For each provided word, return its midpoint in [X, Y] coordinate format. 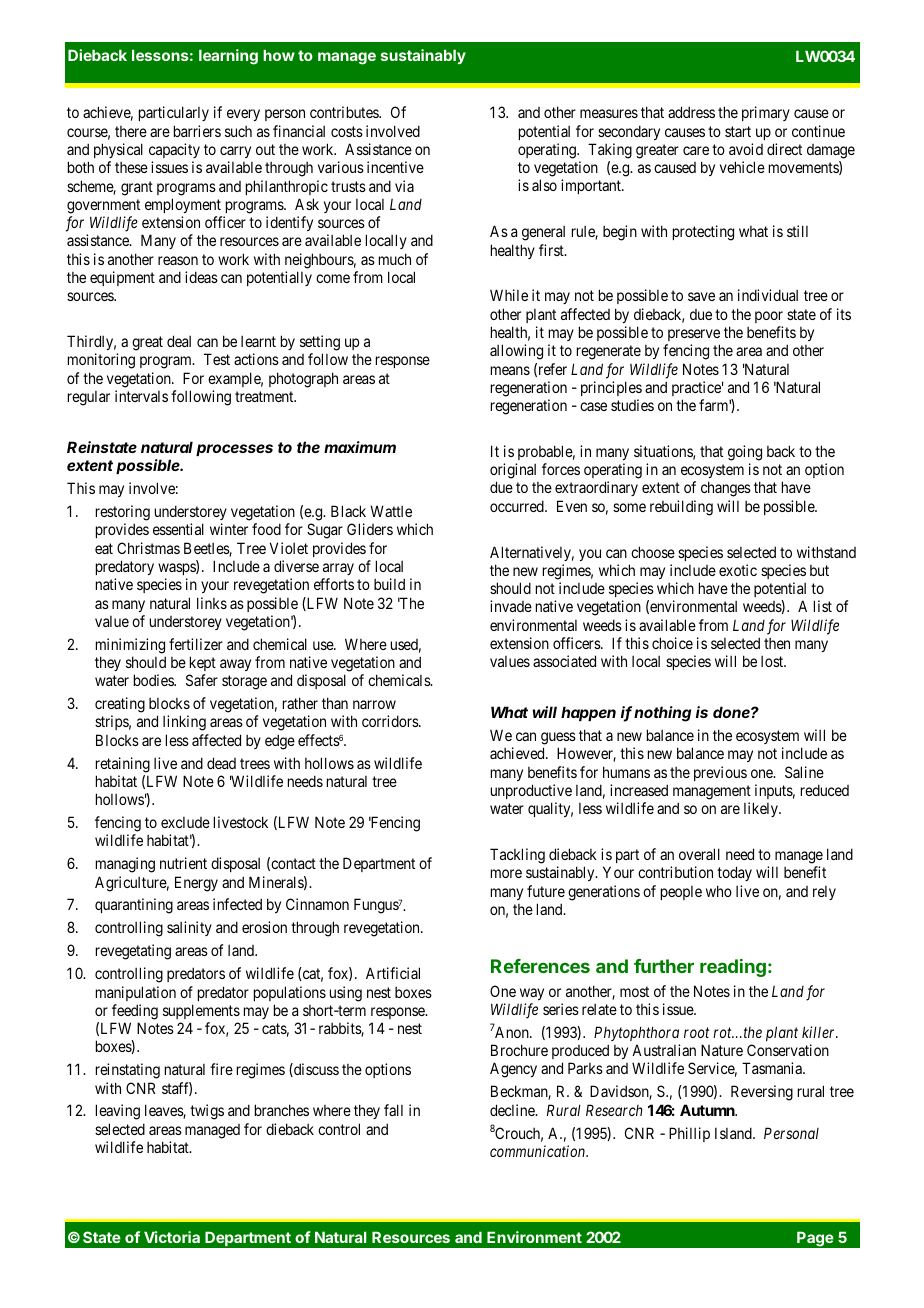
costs [347, 131]
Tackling [517, 856]
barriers [197, 131]
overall [699, 854]
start [738, 131]
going [745, 453]
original [513, 472]
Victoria [172, 1237]
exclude [185, 822]
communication [539, 1151]
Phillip [689, 1134]
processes [234, 450]
